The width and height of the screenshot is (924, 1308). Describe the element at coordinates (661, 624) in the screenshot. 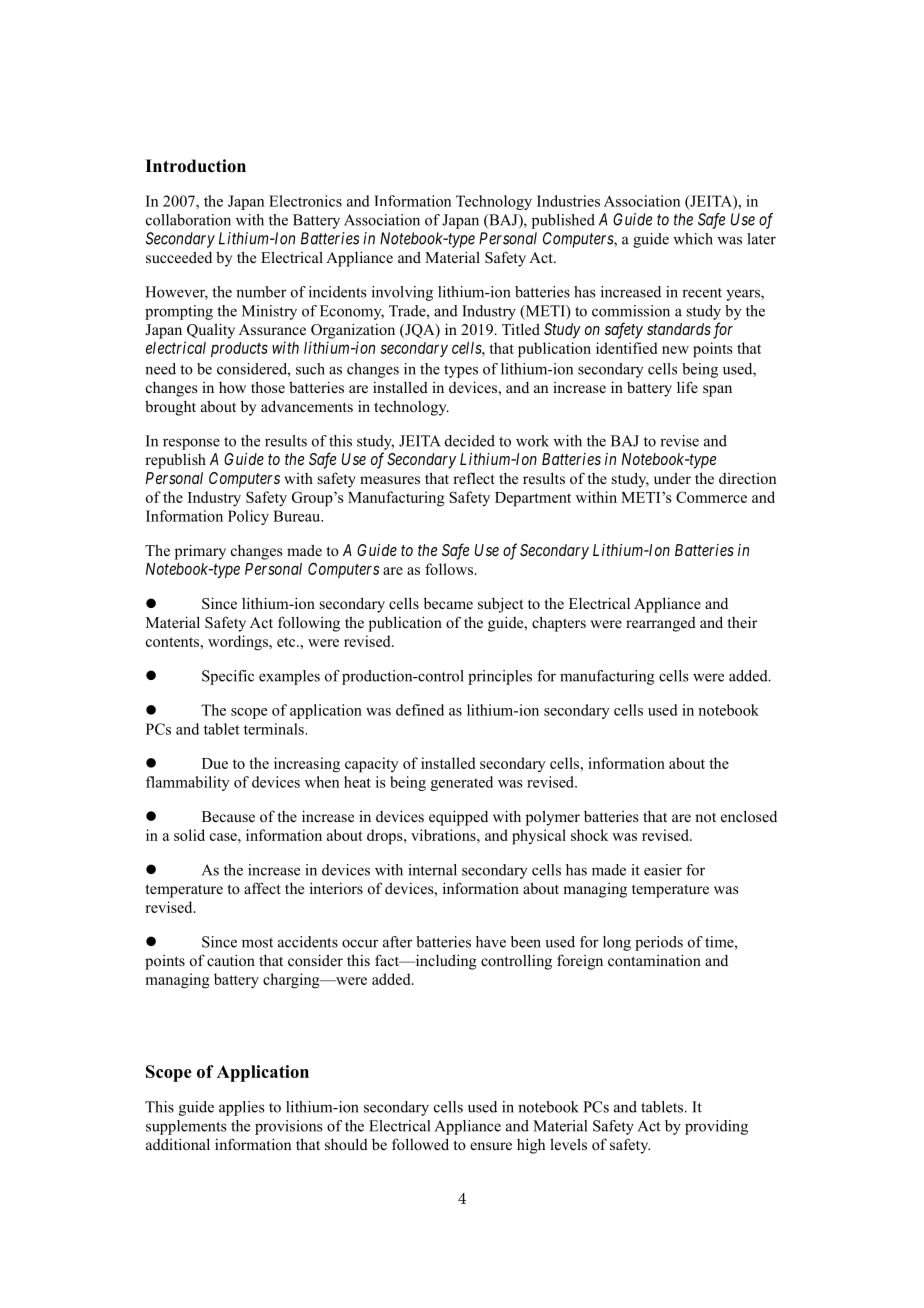

I see `rearranged` at that location.
